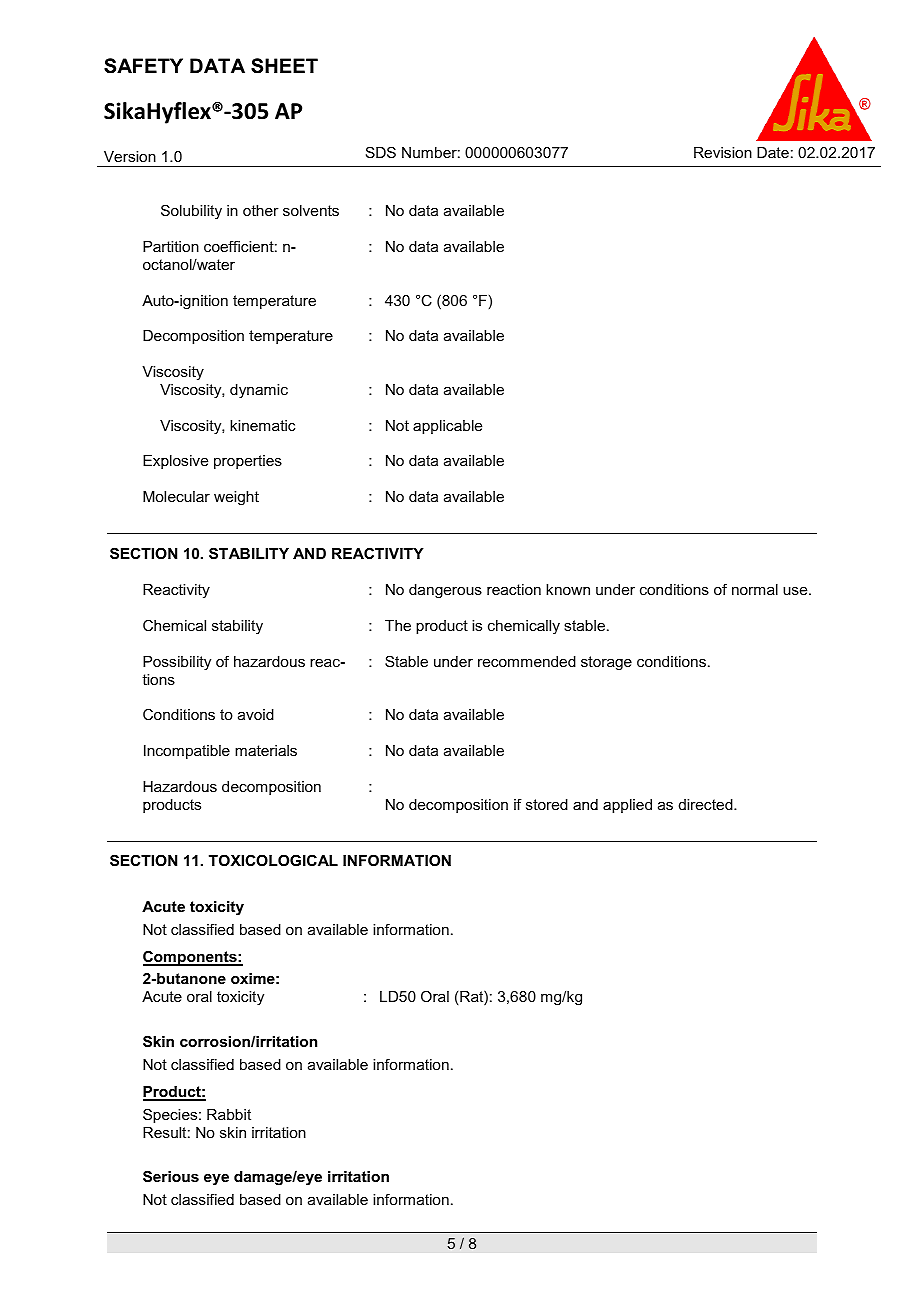  I want to click on Serious, so click(171, 1176).
